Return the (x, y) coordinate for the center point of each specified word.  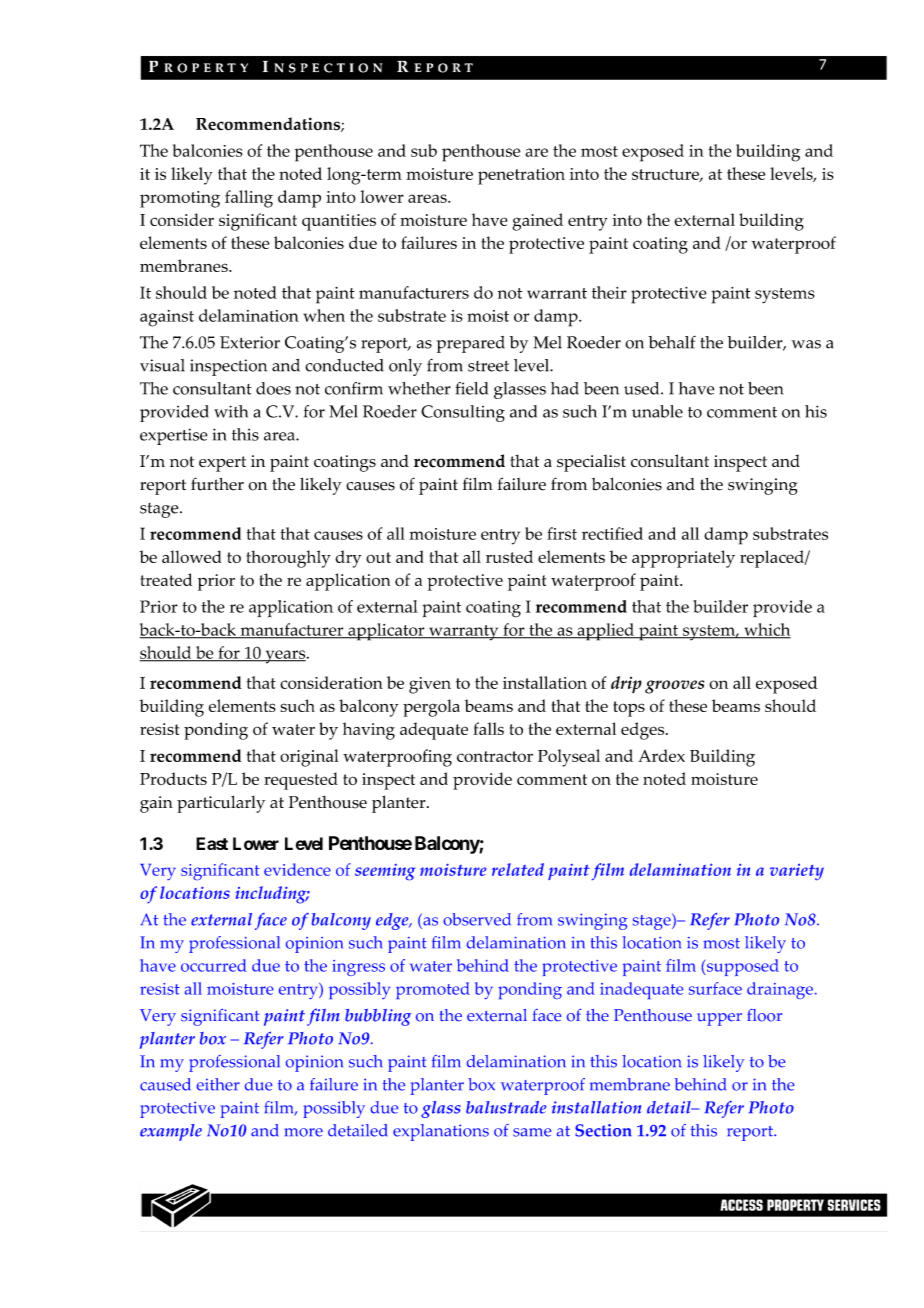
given (430, 685)
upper (719, 1019)
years (285, 657)
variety (797, 871)
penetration (521, 176)
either (218, 1084)
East (212, 843)
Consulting (463, 413)
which (766, 630)
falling (249, 199)
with (231, 411)
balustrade (506, 1107)
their (609, 292)
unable (657, 411)
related (517, 869)
